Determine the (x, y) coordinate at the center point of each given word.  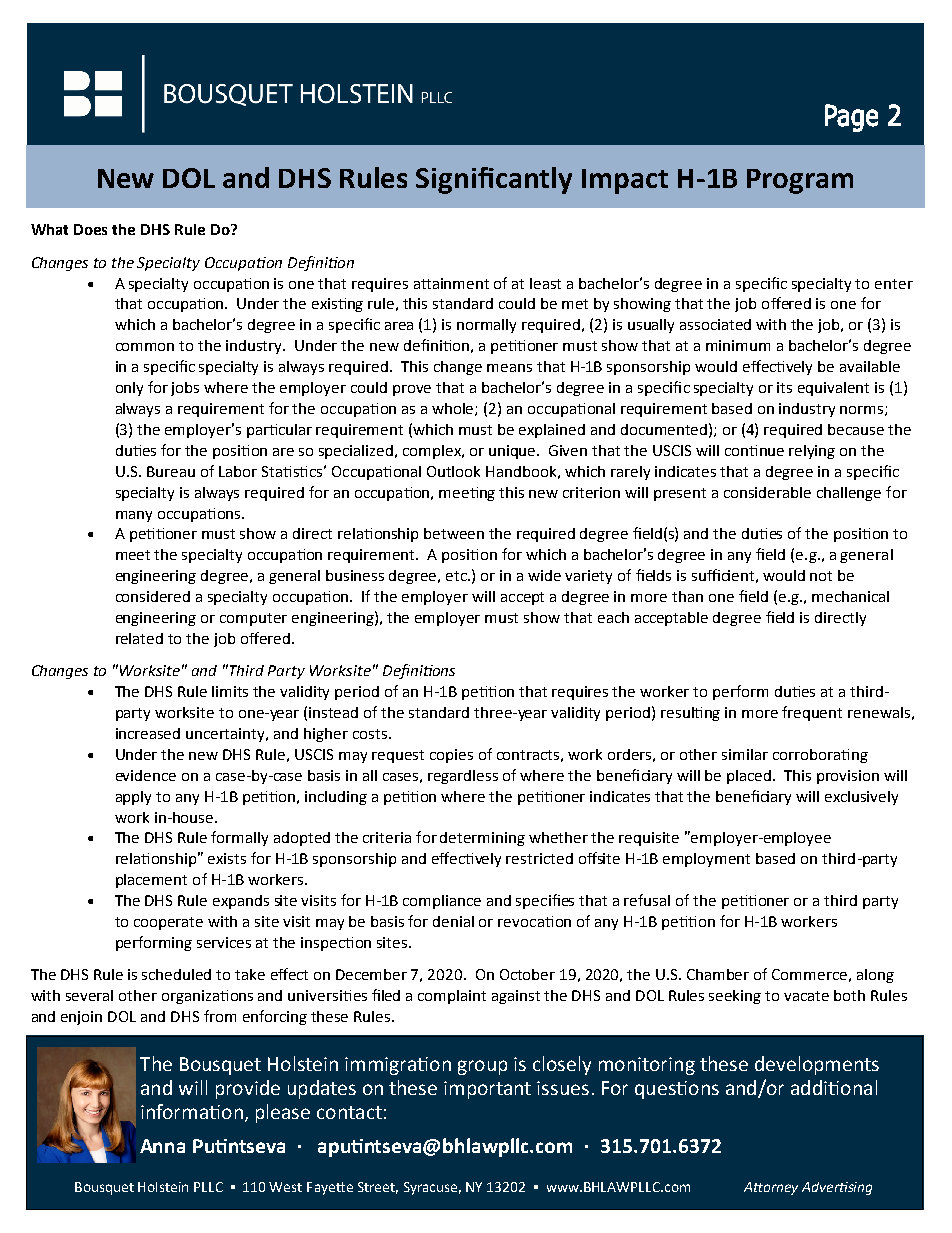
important (487, 1090)
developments (817, 1065)
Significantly (494, 180)
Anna (162, 1146)
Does (90, 229)
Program (800, 181)
